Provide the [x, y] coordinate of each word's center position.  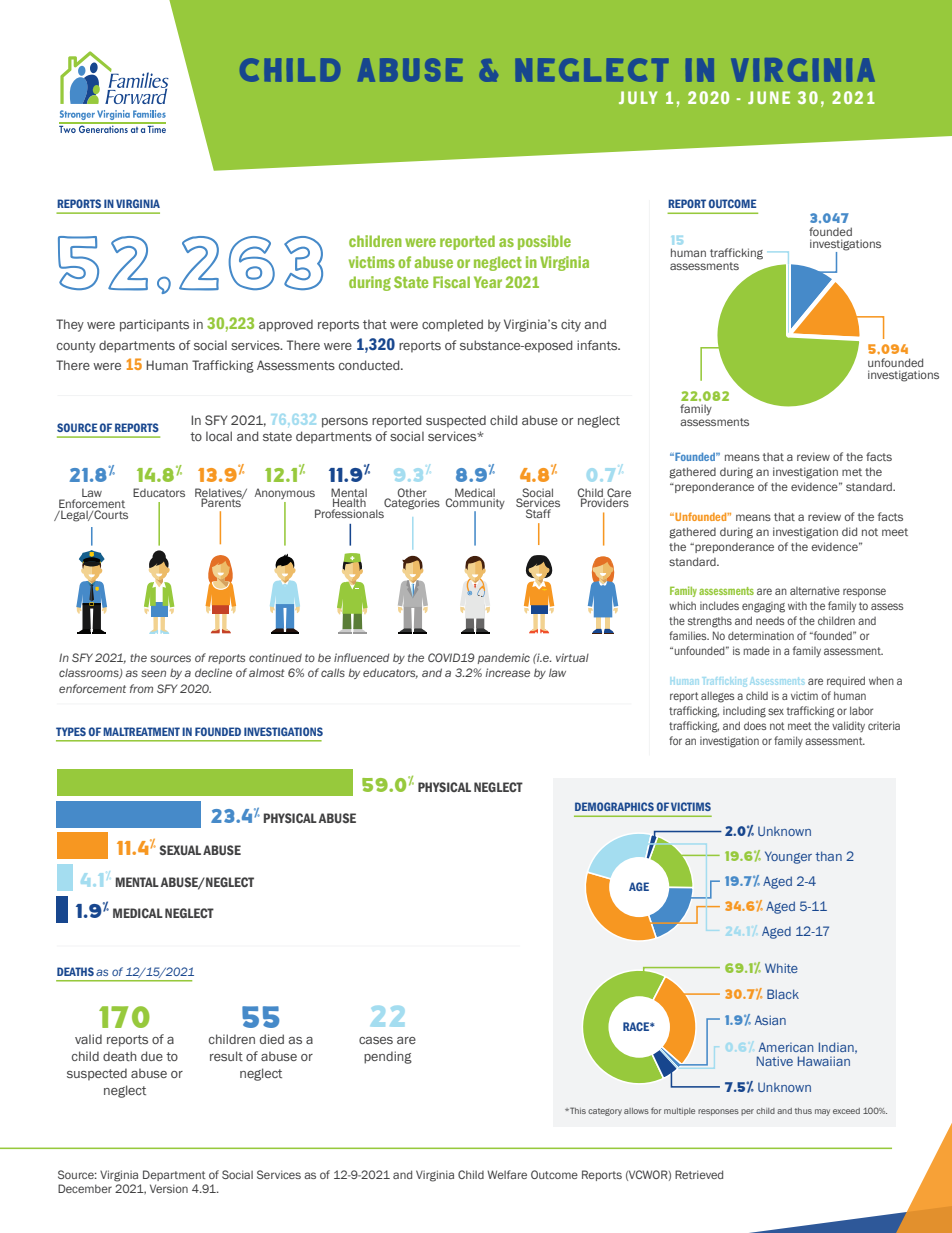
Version [169, 1188]
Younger [788, 857]
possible [544, 242]
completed [452, 325]
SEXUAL [180, 850]
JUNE [769, 97]
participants [154, 325]
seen [153, 673]
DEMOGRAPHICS [614, 806]
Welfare [507, 1174]
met [852, 472]
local [219, 436]
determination [761, 635]
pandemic [504, 658]
